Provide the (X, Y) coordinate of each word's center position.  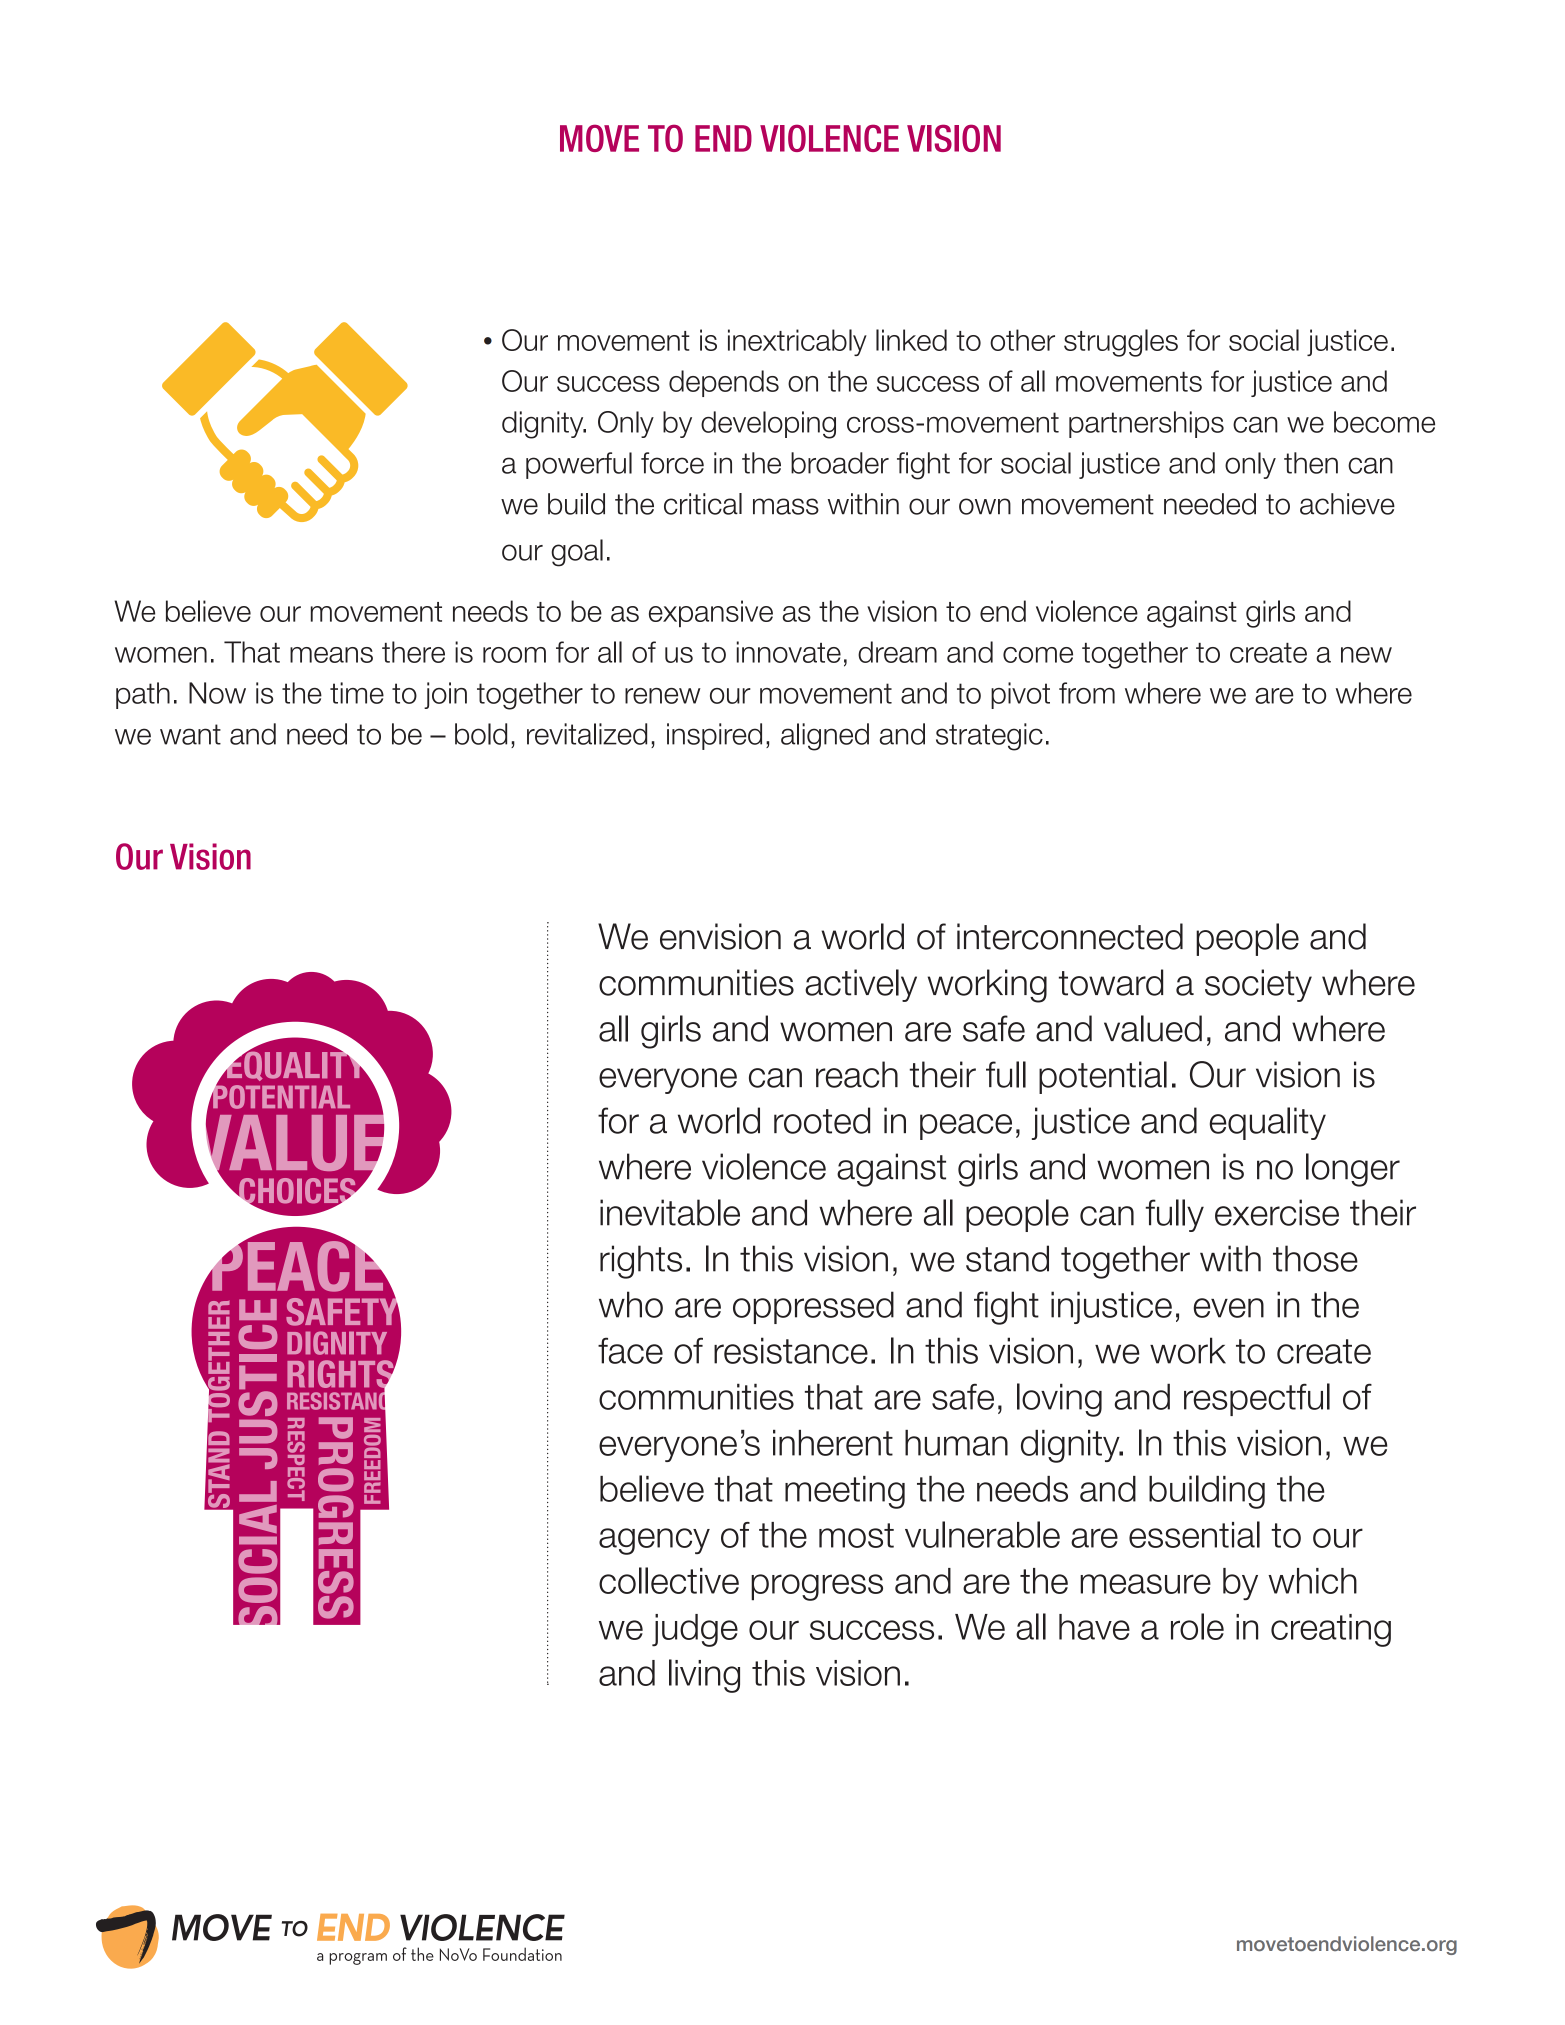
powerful (579, 465)
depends (724, 383)
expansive (711, 613)
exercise (1277, 1212)
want (190, 734)
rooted (822, 1120)
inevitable (670, 1212)
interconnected (1070, 936)
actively (861, 985)
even (1229, 1308)
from (1087, 693)
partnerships (1146, 424)
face (630, 1350)
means (331, 655)
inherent (833, 1443)
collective (669, 1580)
